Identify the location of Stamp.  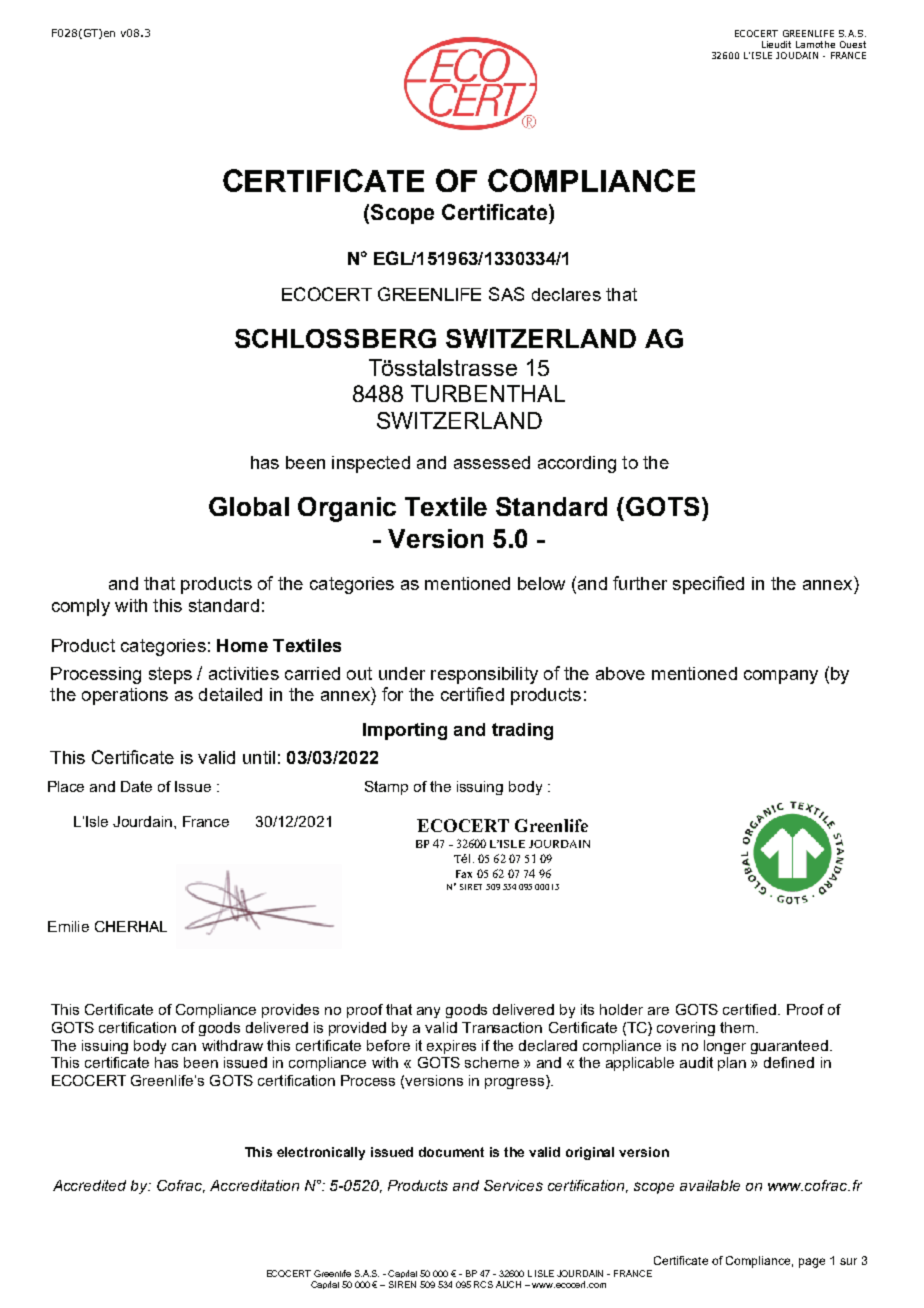
(386, 788).
